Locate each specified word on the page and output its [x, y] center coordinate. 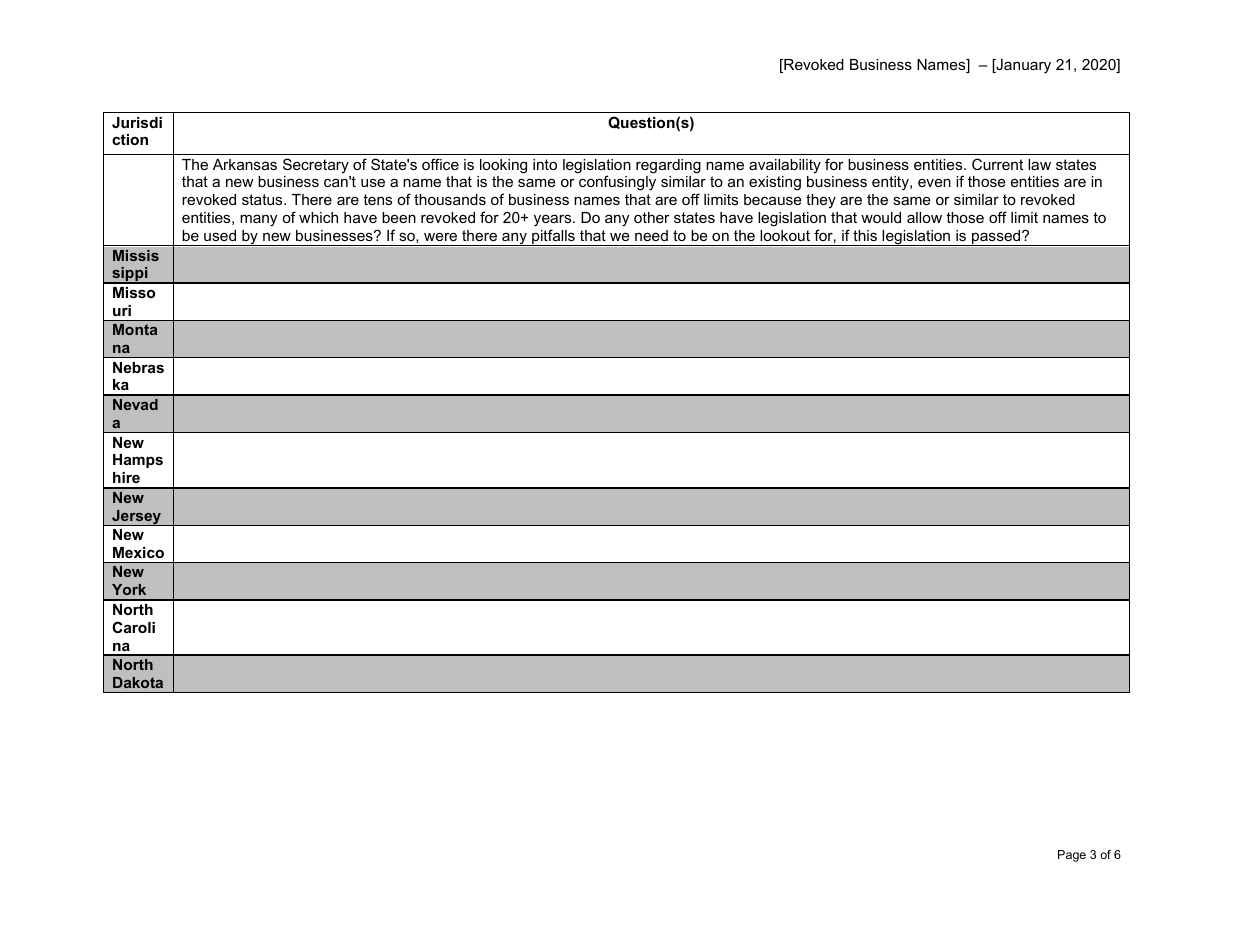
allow [924, 217]
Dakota [138, 682]
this [865, 235]
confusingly [617, 183]
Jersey [136, 518]
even [934, 182]
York [129, 589]
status [263, 199]
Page [1072, 856]
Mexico [138, 552]
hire [126, 477]
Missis [136, 255]
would [881, 217]
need [651, 235]
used [220, 235]
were [440, 236]
